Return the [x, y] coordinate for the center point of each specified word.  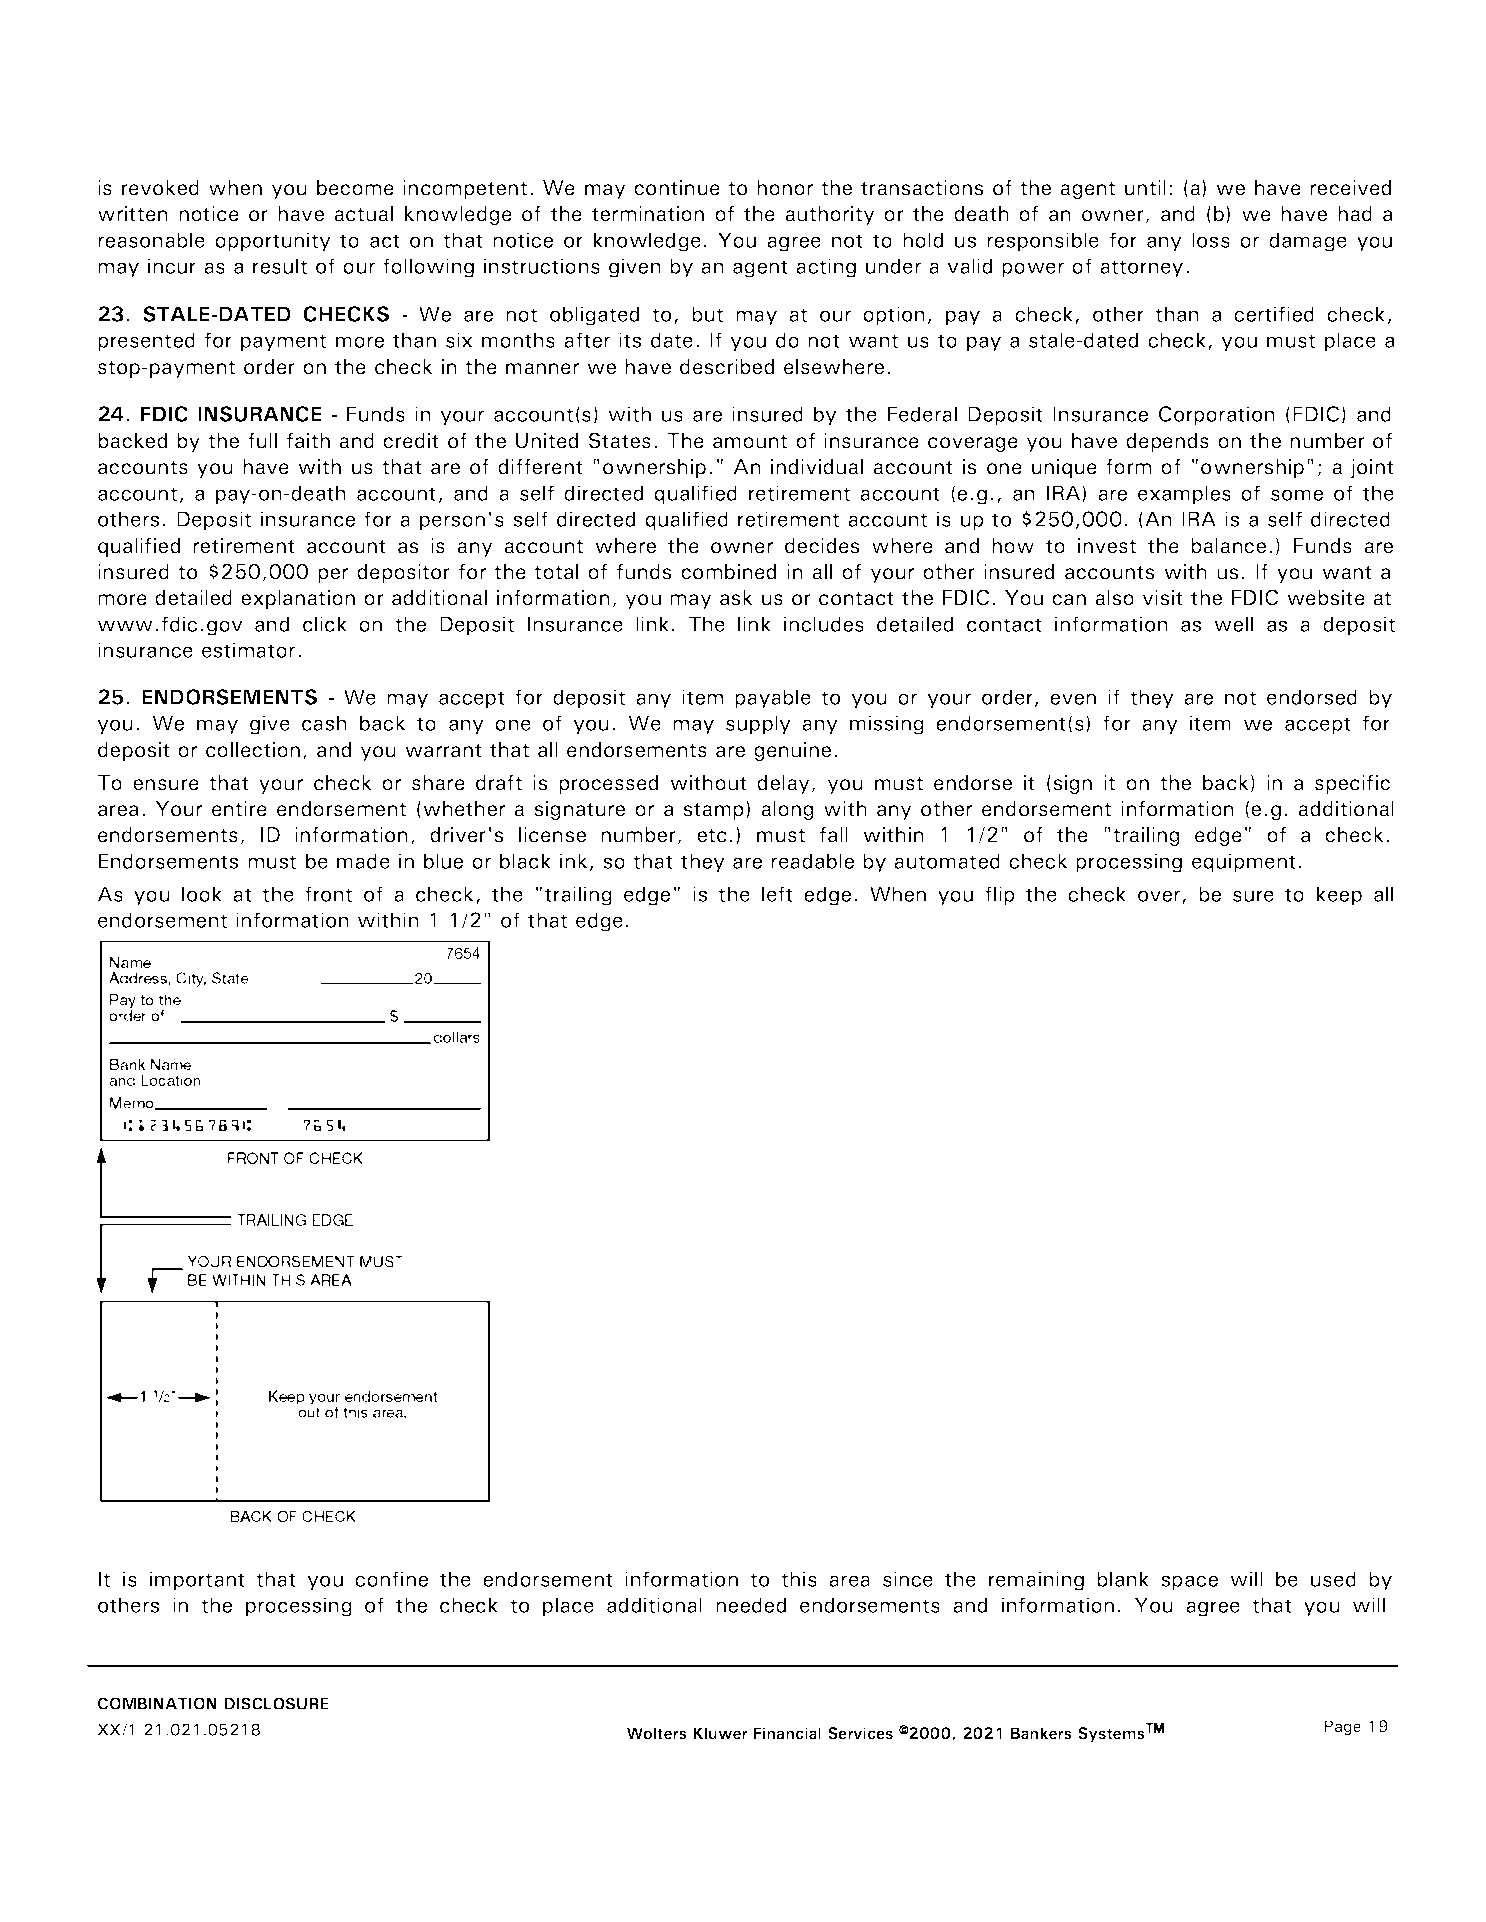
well [1233, 624]
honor [785, 188]
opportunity [273, 242]
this [799, 1579]
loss [1211, 240]
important [197, 1581]
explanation [298, 599]
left [777, 894]
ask [736, 598]
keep [1339, 896]
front [328, 894]
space [1189, 1583]
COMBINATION [157, 1703]
